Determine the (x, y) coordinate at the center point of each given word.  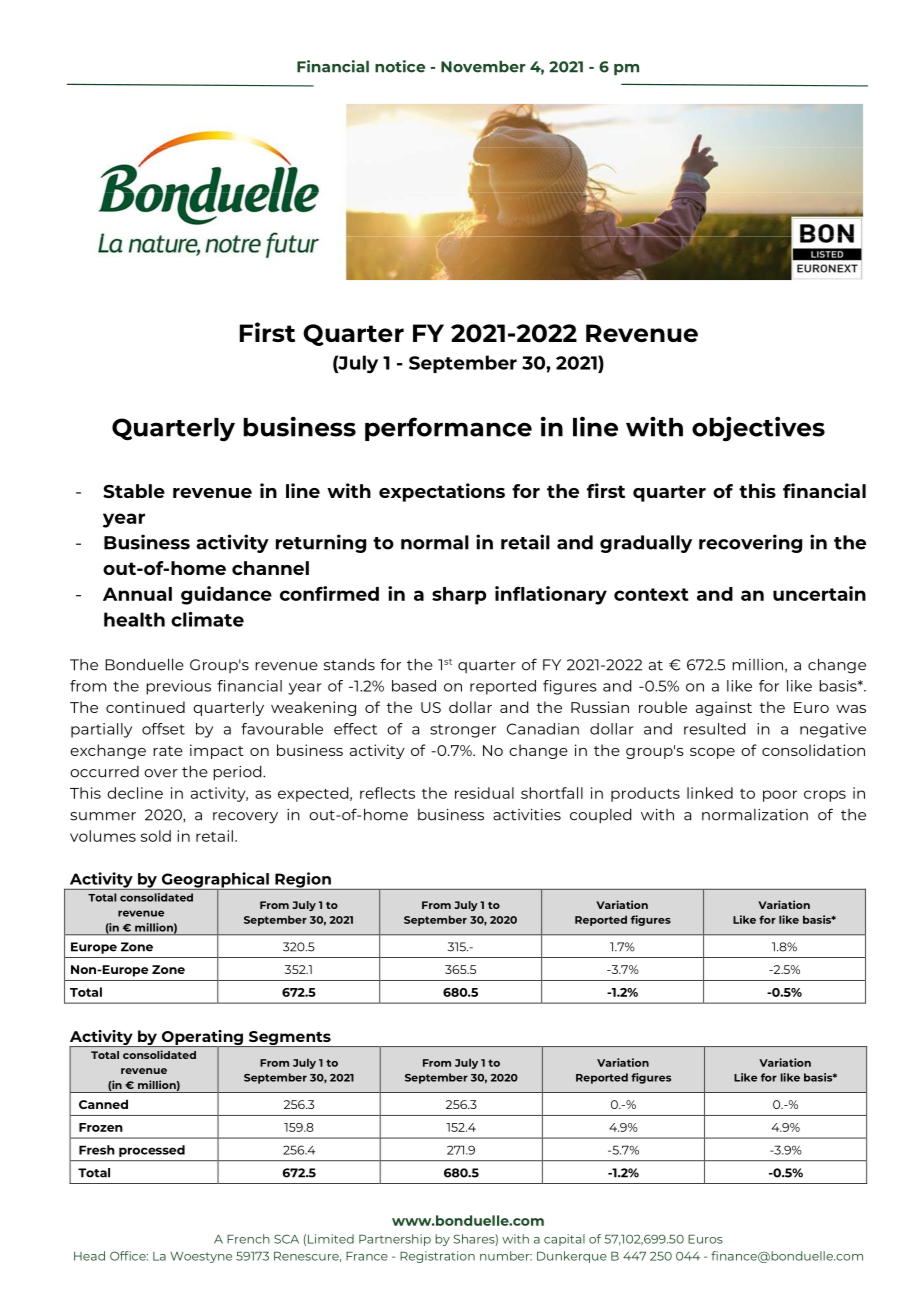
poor (780, 796)
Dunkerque (572, 1257)
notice (400, 66)
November (483, 66)
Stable (134, 491)
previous (178, 687)
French (248, 1239)
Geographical (215, 881)
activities (527, 815)
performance (448, 429)
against (724, 708)
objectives (758, 429)
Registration (437, 1257)
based (414, 686)
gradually (646, 544)
